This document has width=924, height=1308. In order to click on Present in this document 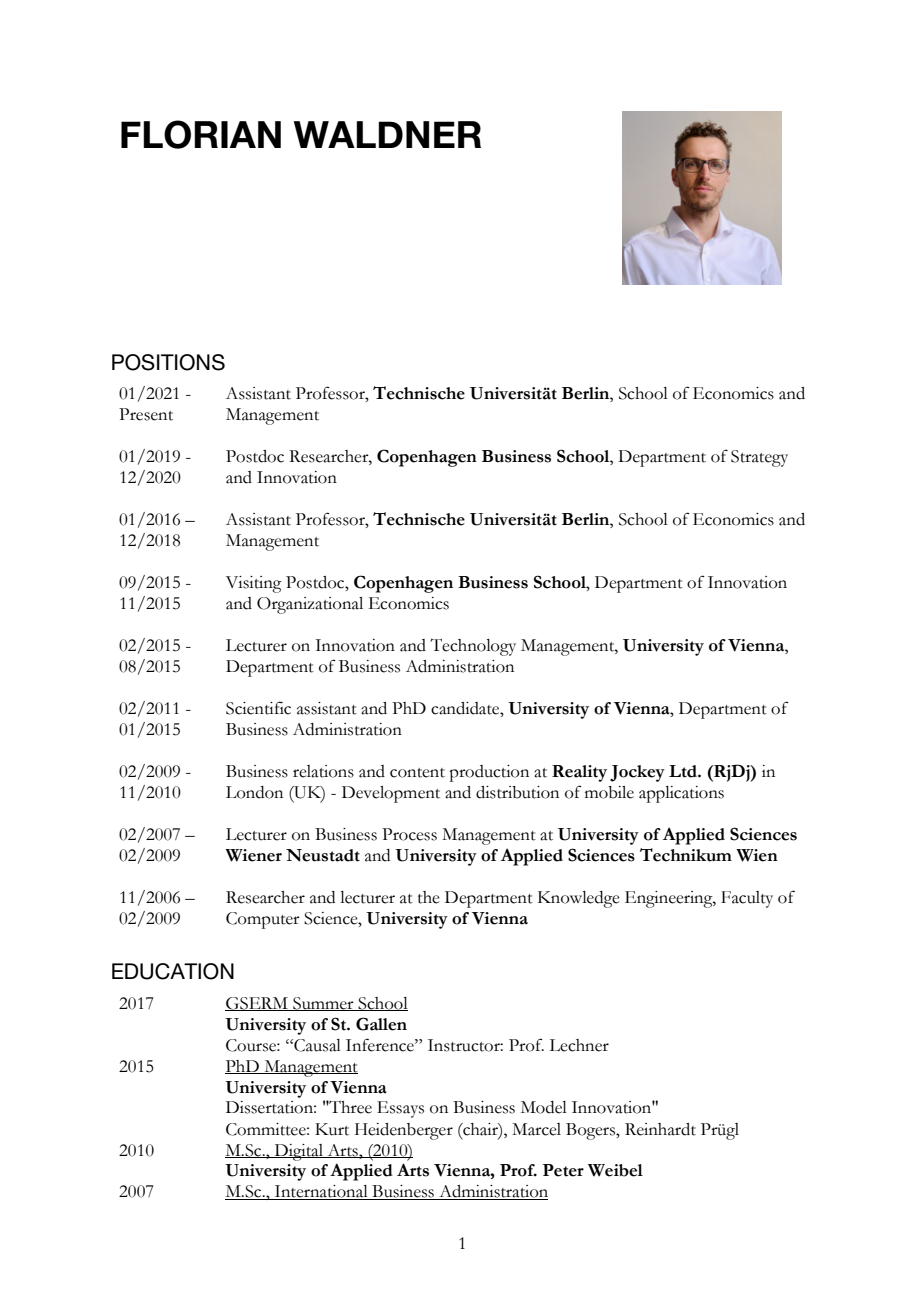, I will do `click(146, 414)`.
